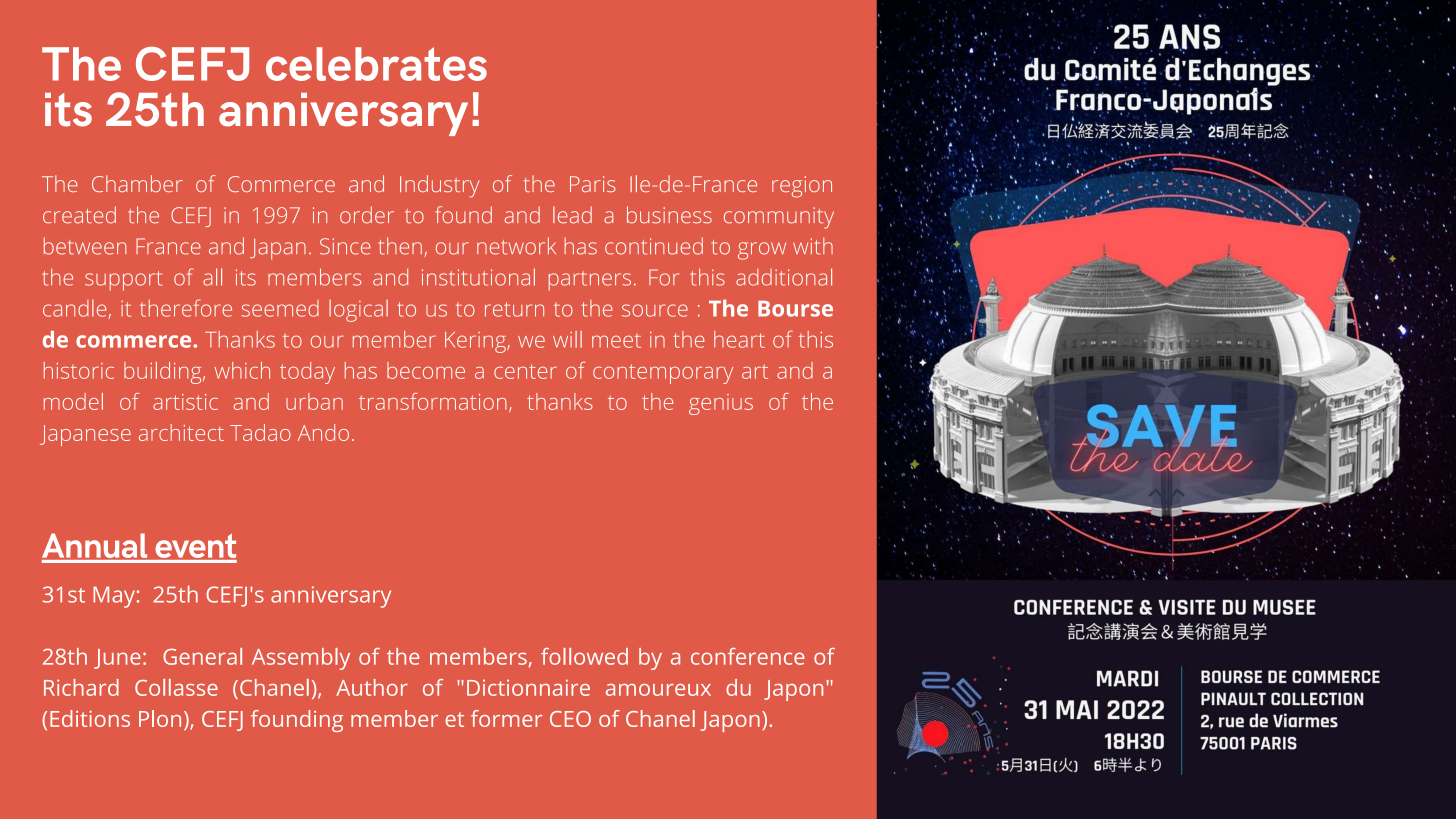  I want to click on Editions, so click(90, 718).
